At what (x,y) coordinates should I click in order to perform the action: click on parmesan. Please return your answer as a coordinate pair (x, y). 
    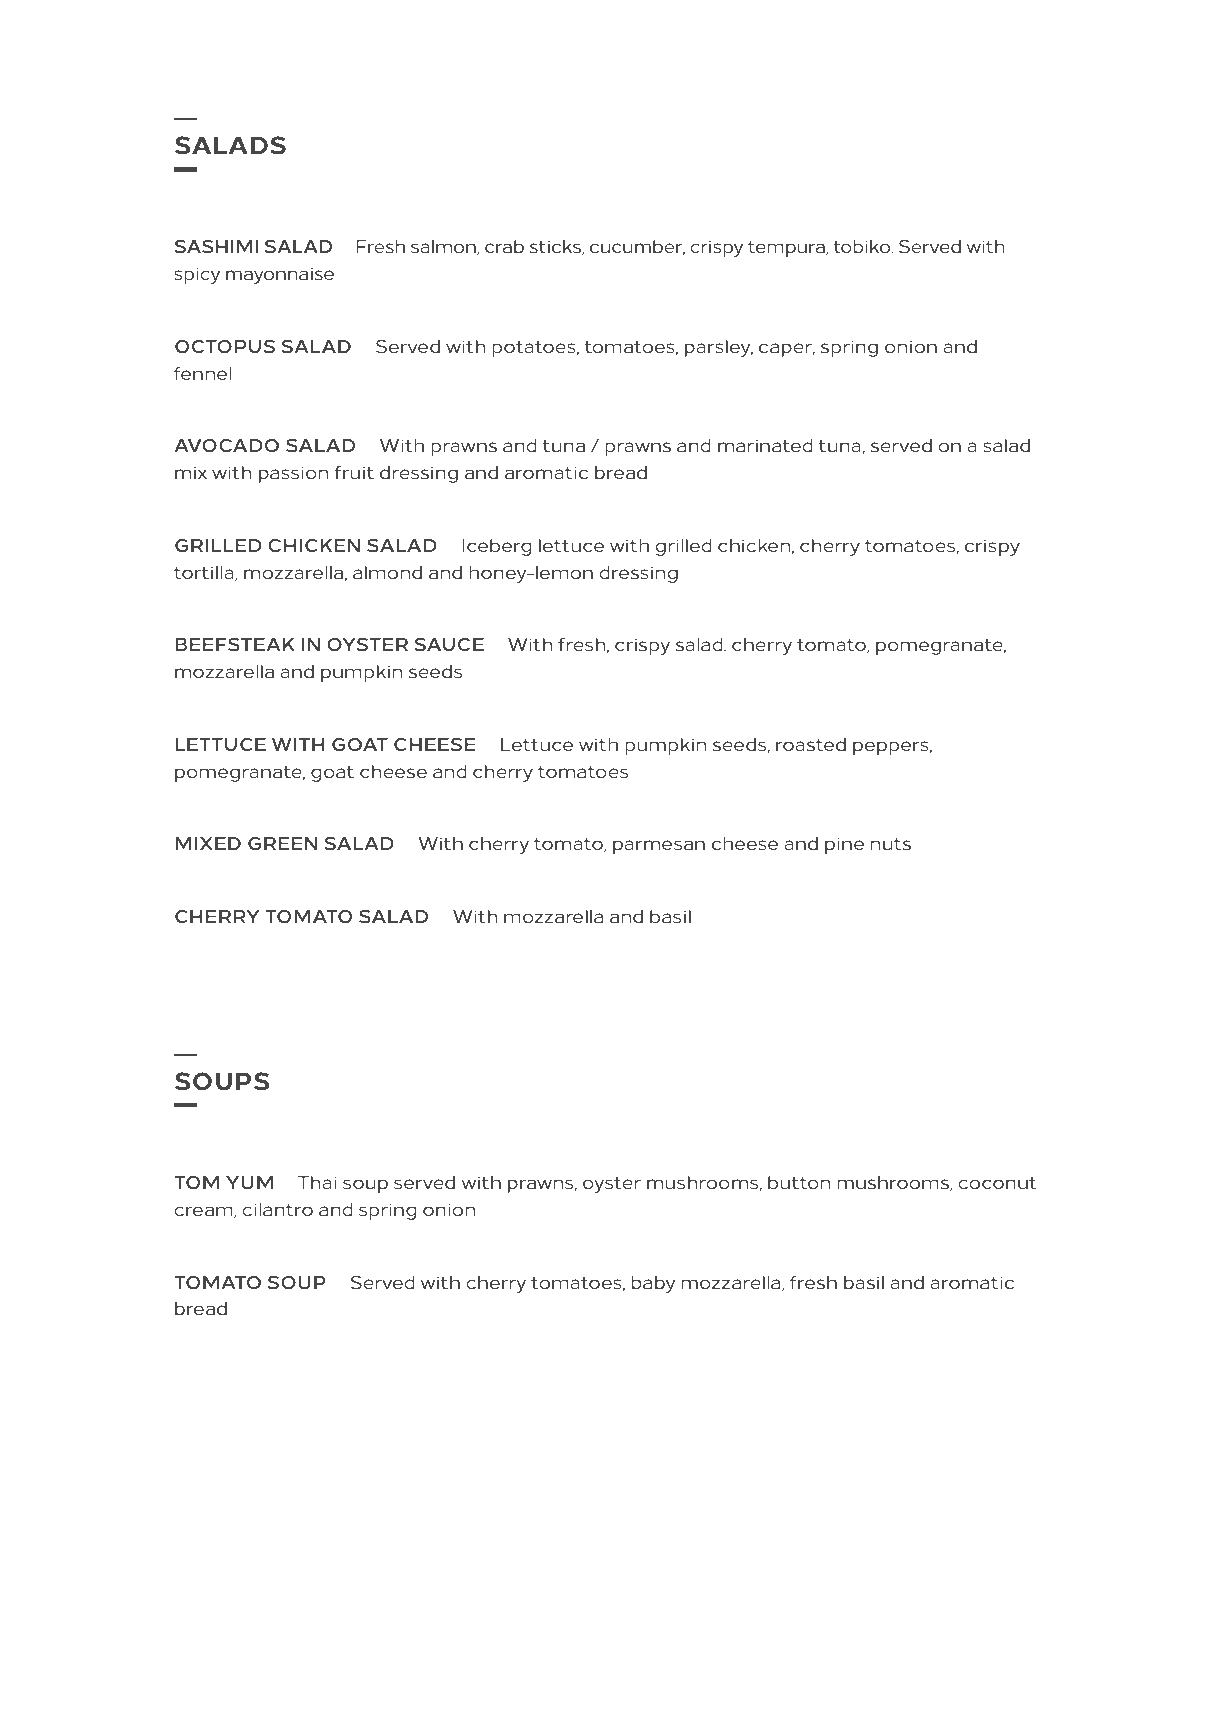
    Looking at the image, I should click on (659, 847).
